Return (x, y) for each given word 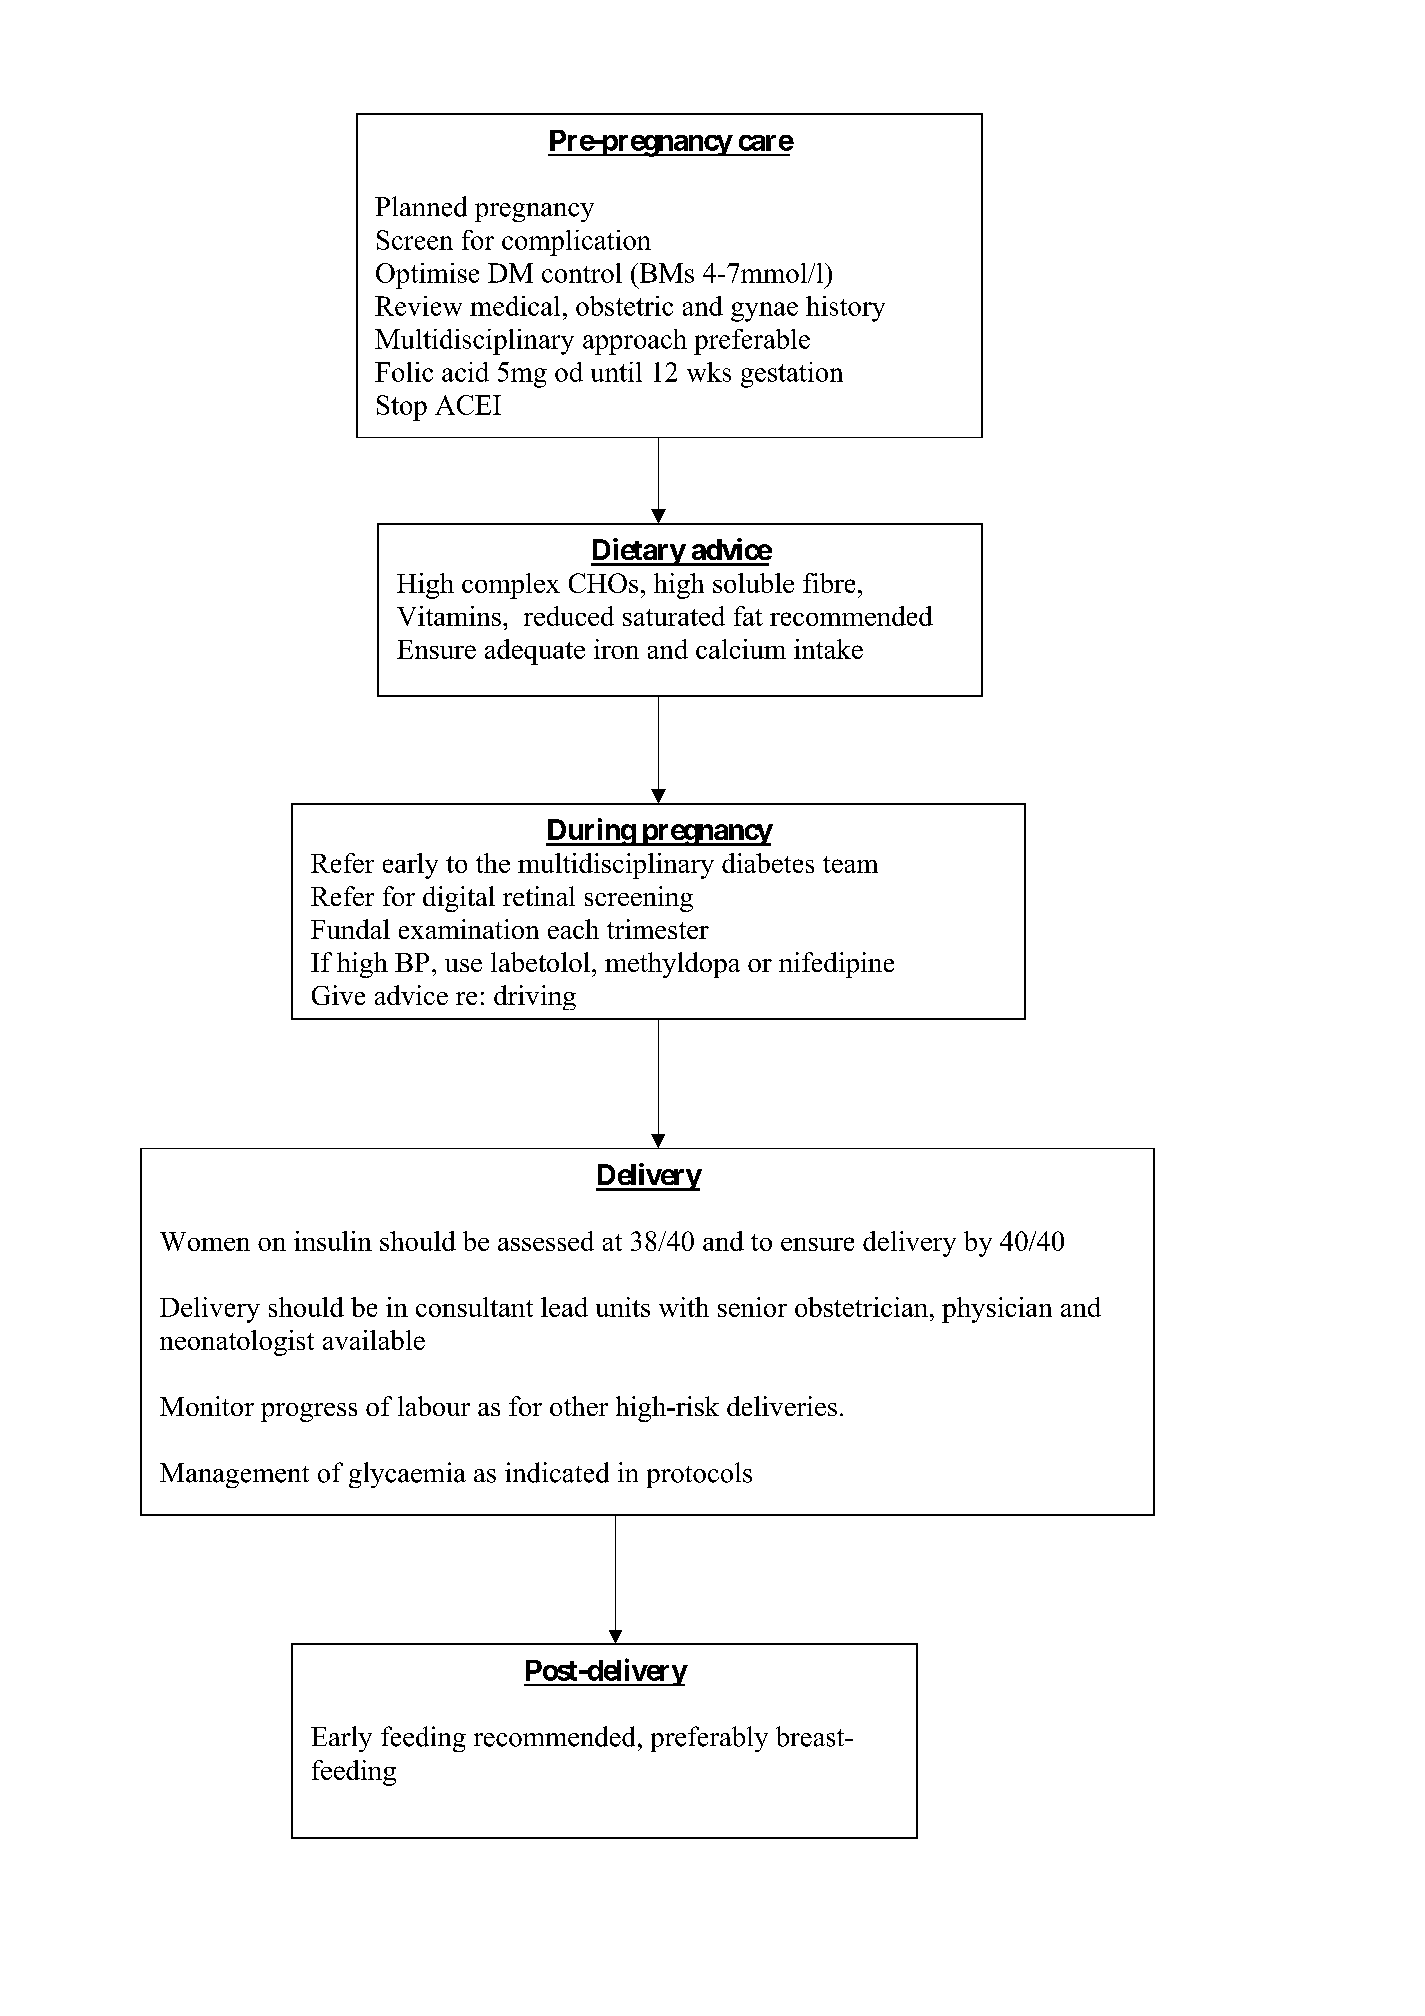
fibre (829, 583)
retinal (539, 896)
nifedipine (836, 965)
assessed (546, 1241)
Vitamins (449, 616)
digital (459, 899)
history (845, 309)
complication (576, 243)
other (579, 1406)
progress (309, 1412)
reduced (569, 616)
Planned (421, 206)
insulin (333, 1241)
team (850, 864)
